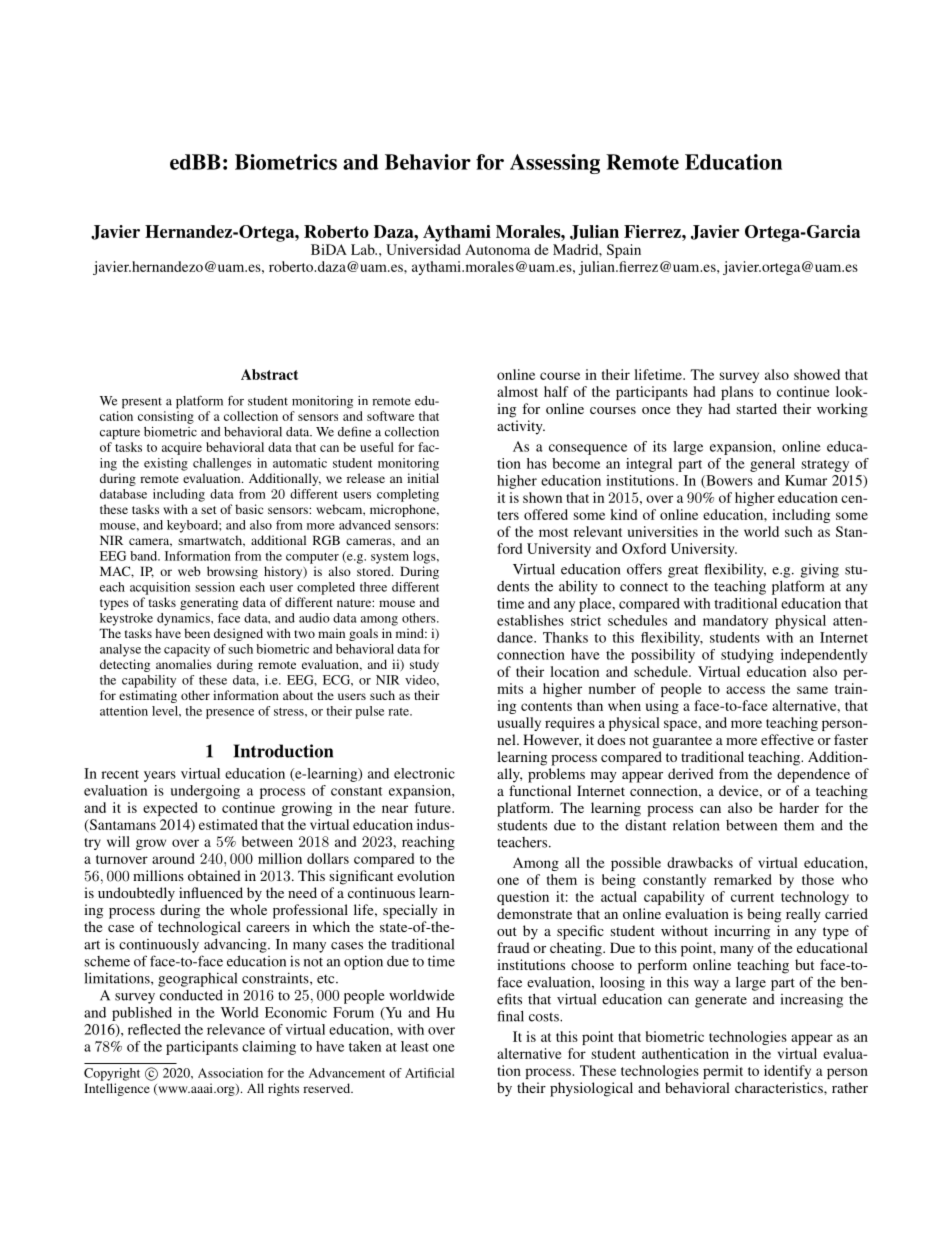 The image size is (952, 1233). What do you see at coordinates (745, 690) in the screenshot?
I see `access` at bounding box center [745, 690].
